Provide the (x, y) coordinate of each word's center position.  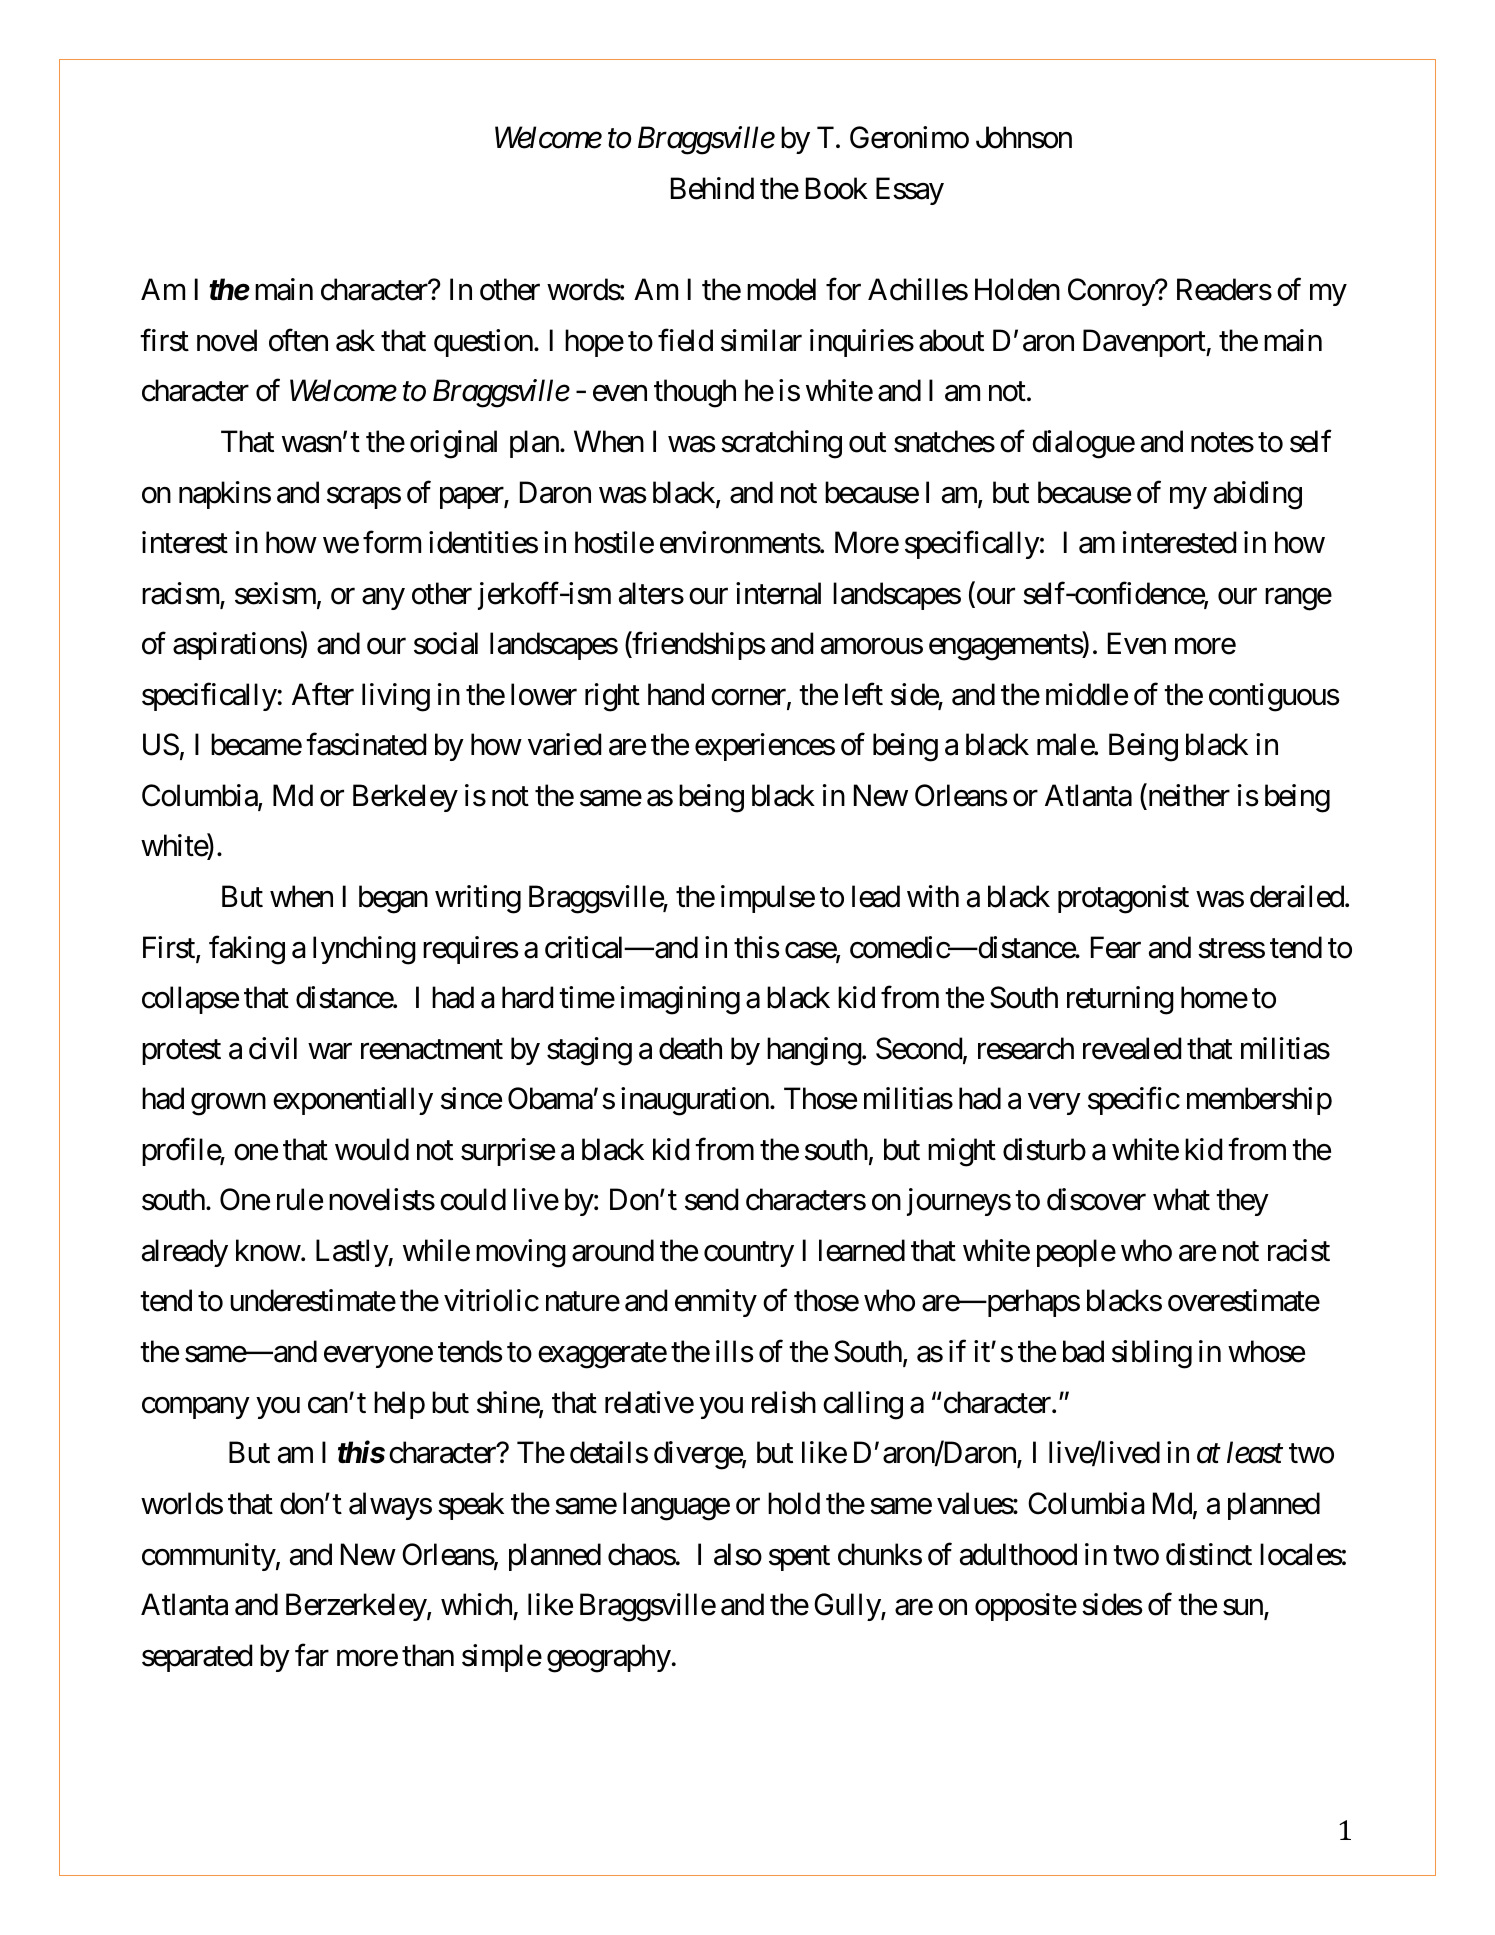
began (393, 899)
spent (799, 1558)
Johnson (1024, 137)
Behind (712, 188)
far (312, 1655)
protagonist (1123, 899)
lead (876, 896)
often (298, 340)
